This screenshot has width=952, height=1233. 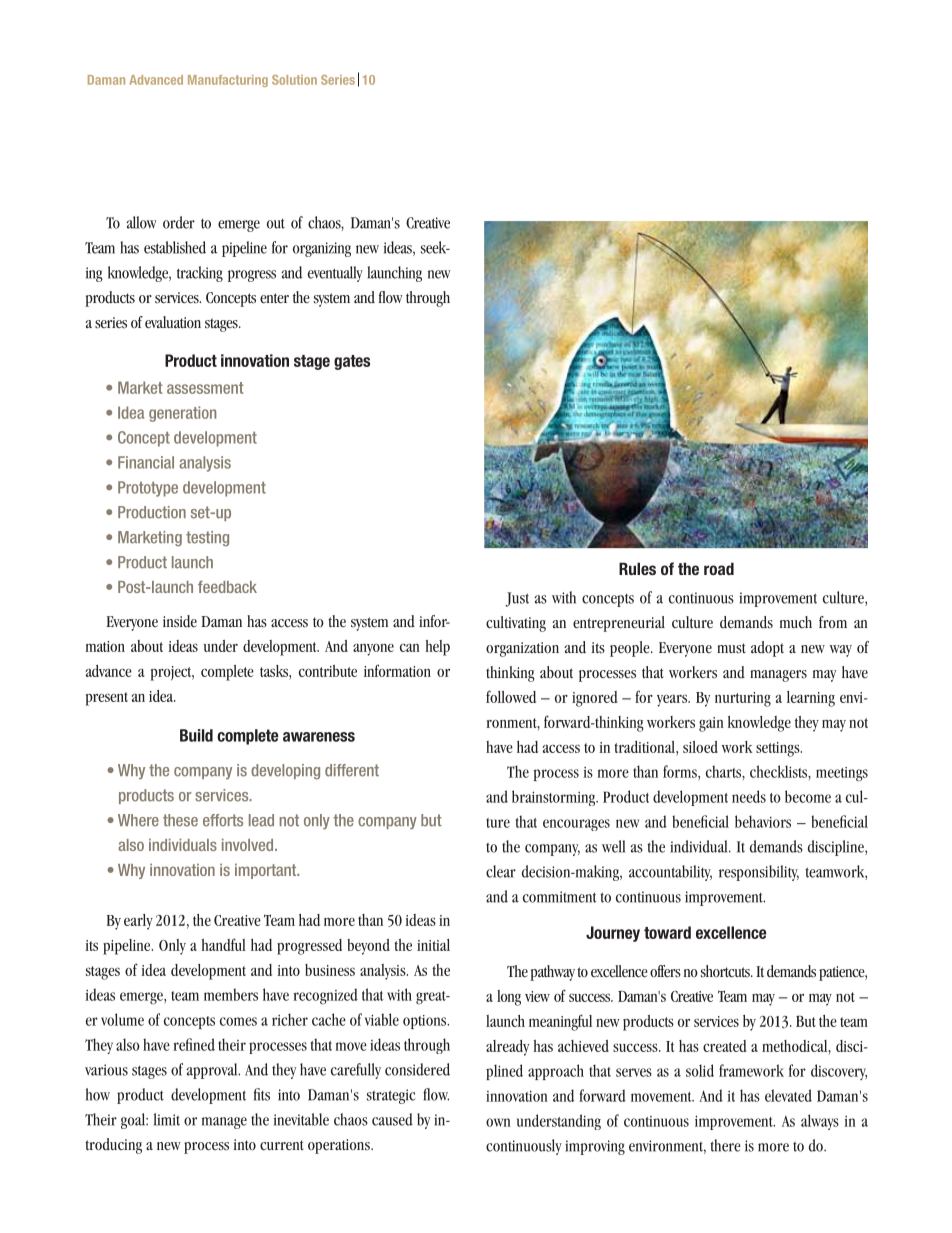 What do you see at coordinates (180, 820) in the screenshot?
I see `THESE` at bounding box center [180, 820].
